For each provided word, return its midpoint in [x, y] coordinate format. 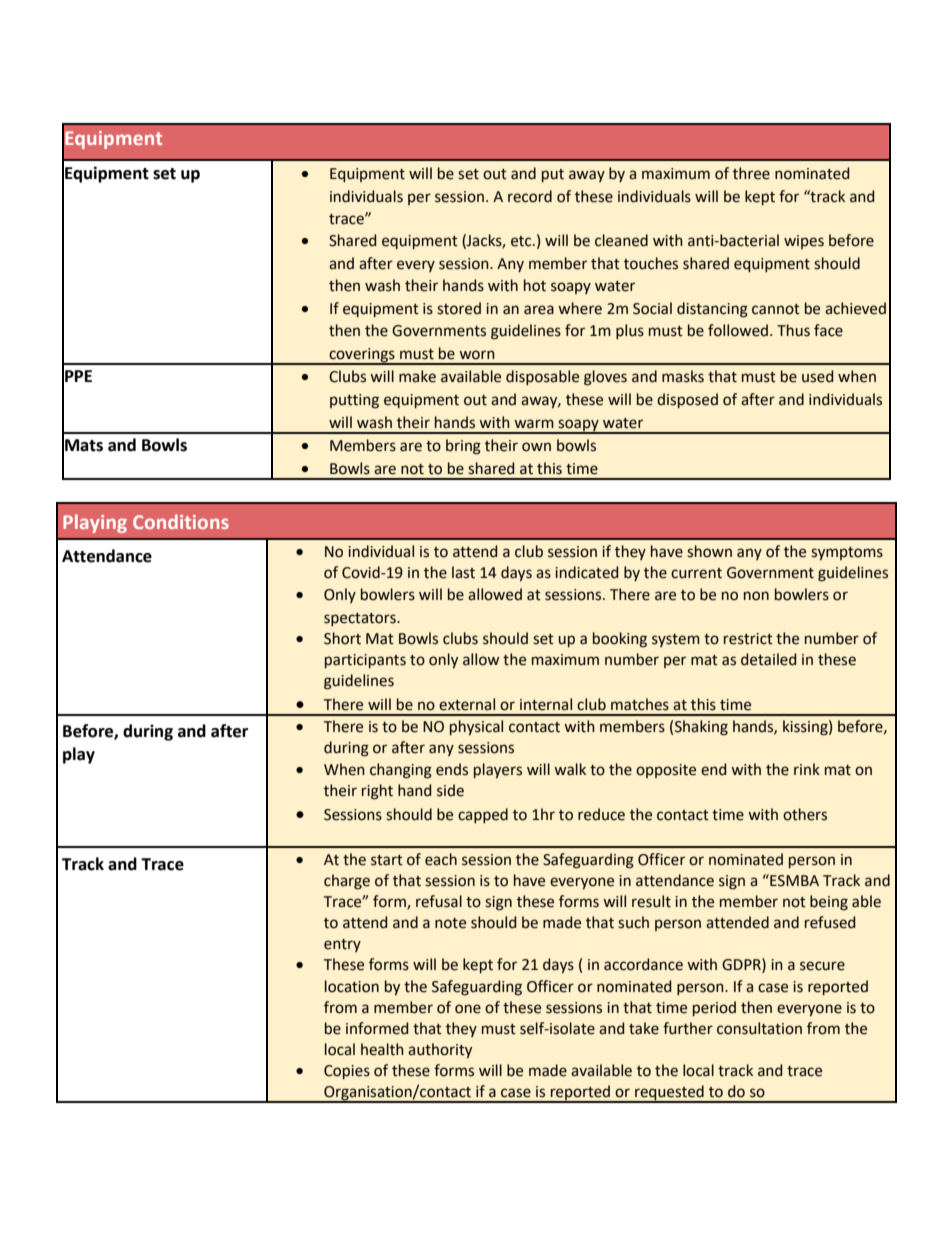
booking [620, 640]
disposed [687, 400]
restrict [748, 639]
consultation [759, 1028]
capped [483, 815]
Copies [347, 1072]
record [530, 196]
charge [347, 882]
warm [534, 424]
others [805, 814]
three [751, 173]
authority [440, 1050]
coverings [362, 356]
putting [354, 401]
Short [342, 638]
